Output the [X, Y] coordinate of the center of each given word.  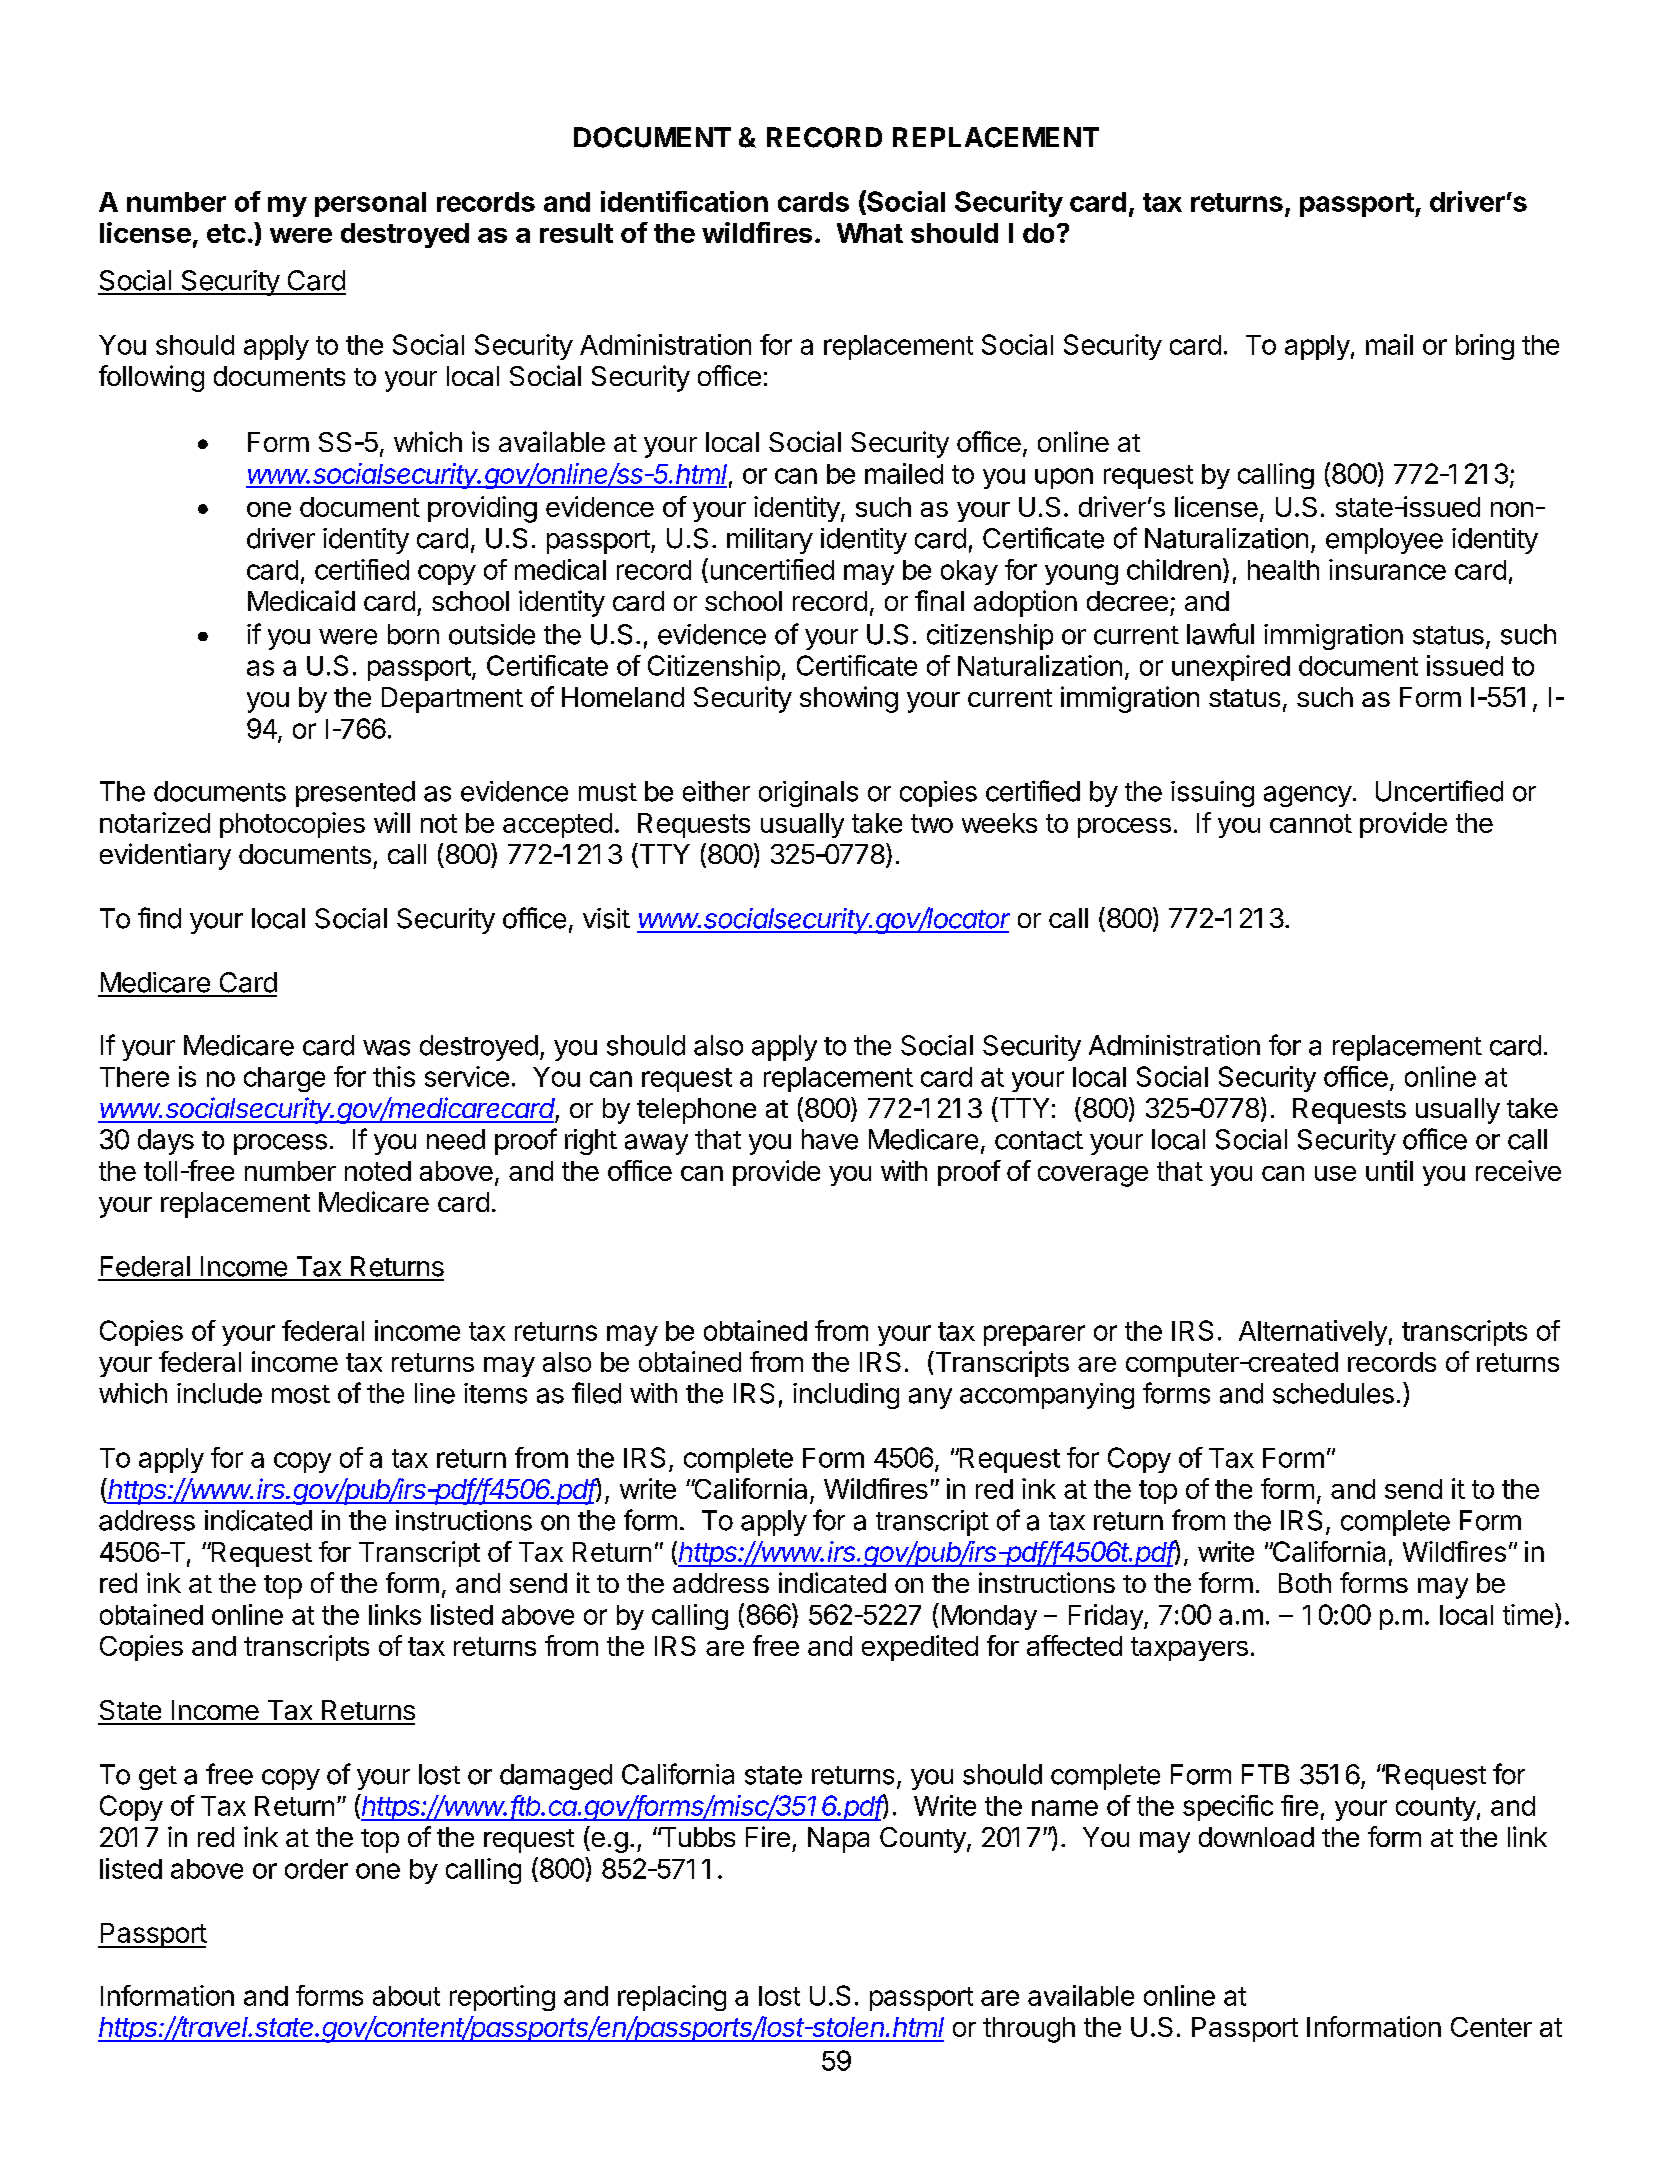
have [830, 1139]
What [870, 233]
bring [1485, 347]
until [1389, 1170]
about [406, 1996]
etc [226, 233]
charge [284, 1079]
